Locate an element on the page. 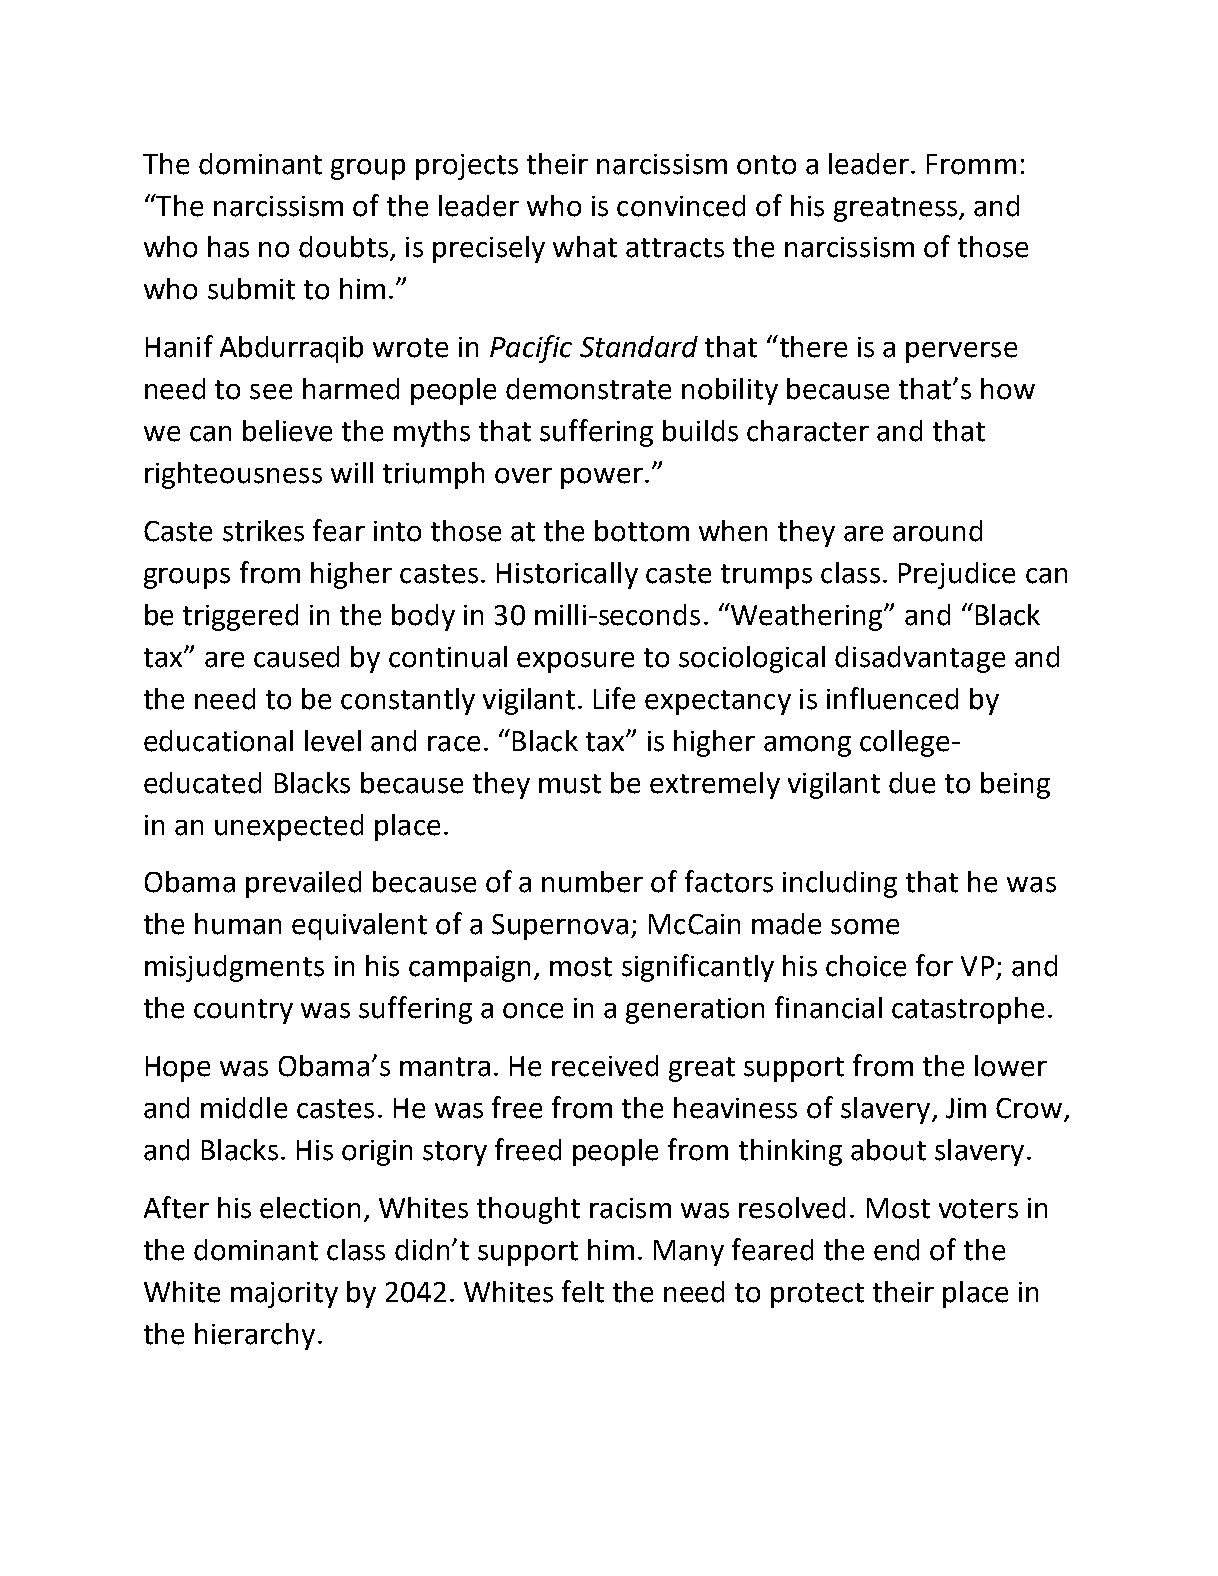 The height and width of the page is (1576, 1218). demonstrate is located at coordinates (588, 389).
